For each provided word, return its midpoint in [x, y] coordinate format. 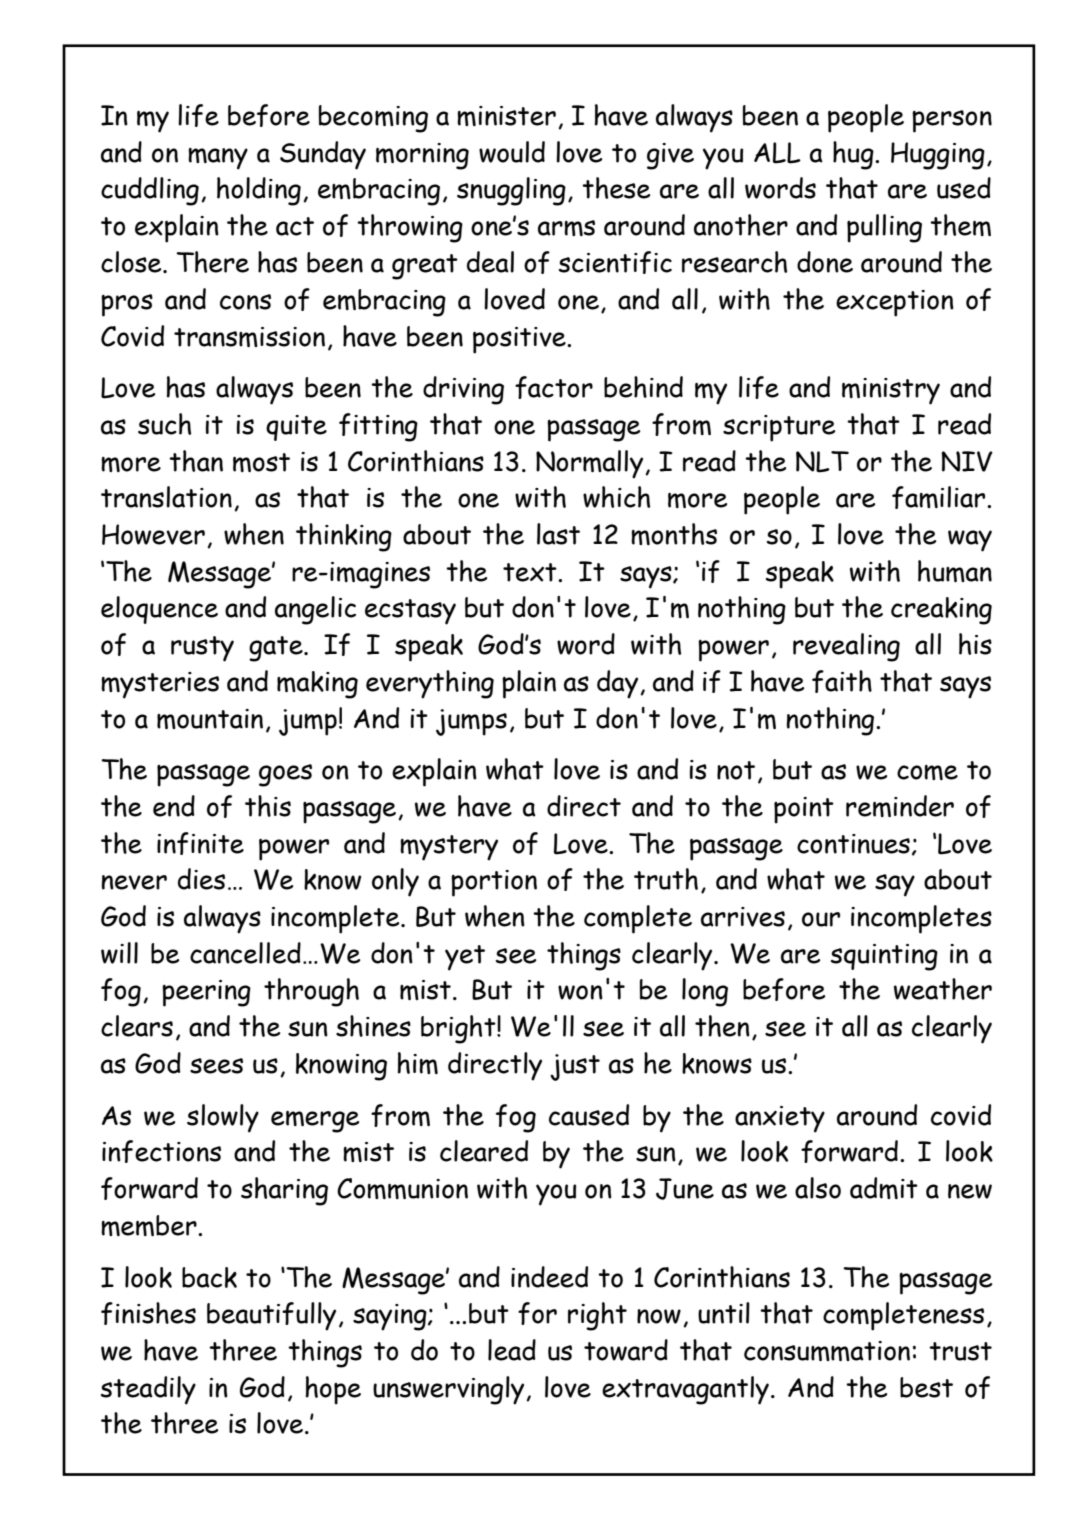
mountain [210, 719]
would [512, 152]
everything [430, 684]
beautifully [271, 1316]
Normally [591, 464]
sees [216, 1066]
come [927, 772]
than [196, 461]
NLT [822, 462]
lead [512, 1350]
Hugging [938, 156]
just [575, 1067]
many [218, 159]
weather [943, 989]
